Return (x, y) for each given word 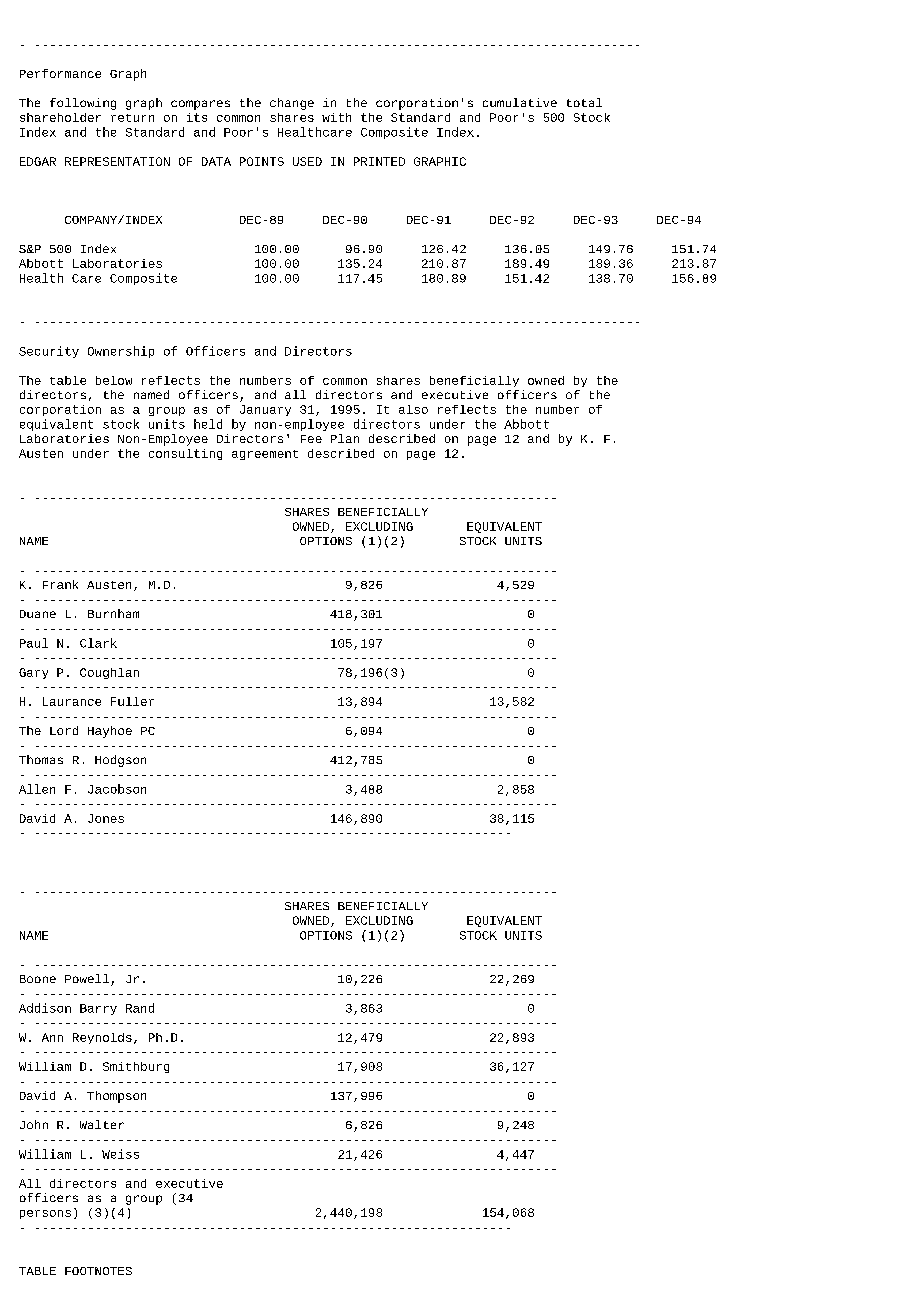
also (413, 409)
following (83, 104)
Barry (98, 1009)
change (292, 104)
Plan (345, 438)
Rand (140, 1008)
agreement (265, 455)
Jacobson (117, 789)
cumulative (520, 102)
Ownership (121, 352)
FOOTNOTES (98, 1271)
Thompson (116, 1097)
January (265, 410)
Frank (60, 584)
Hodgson (120, 761)
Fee (311, 439)
